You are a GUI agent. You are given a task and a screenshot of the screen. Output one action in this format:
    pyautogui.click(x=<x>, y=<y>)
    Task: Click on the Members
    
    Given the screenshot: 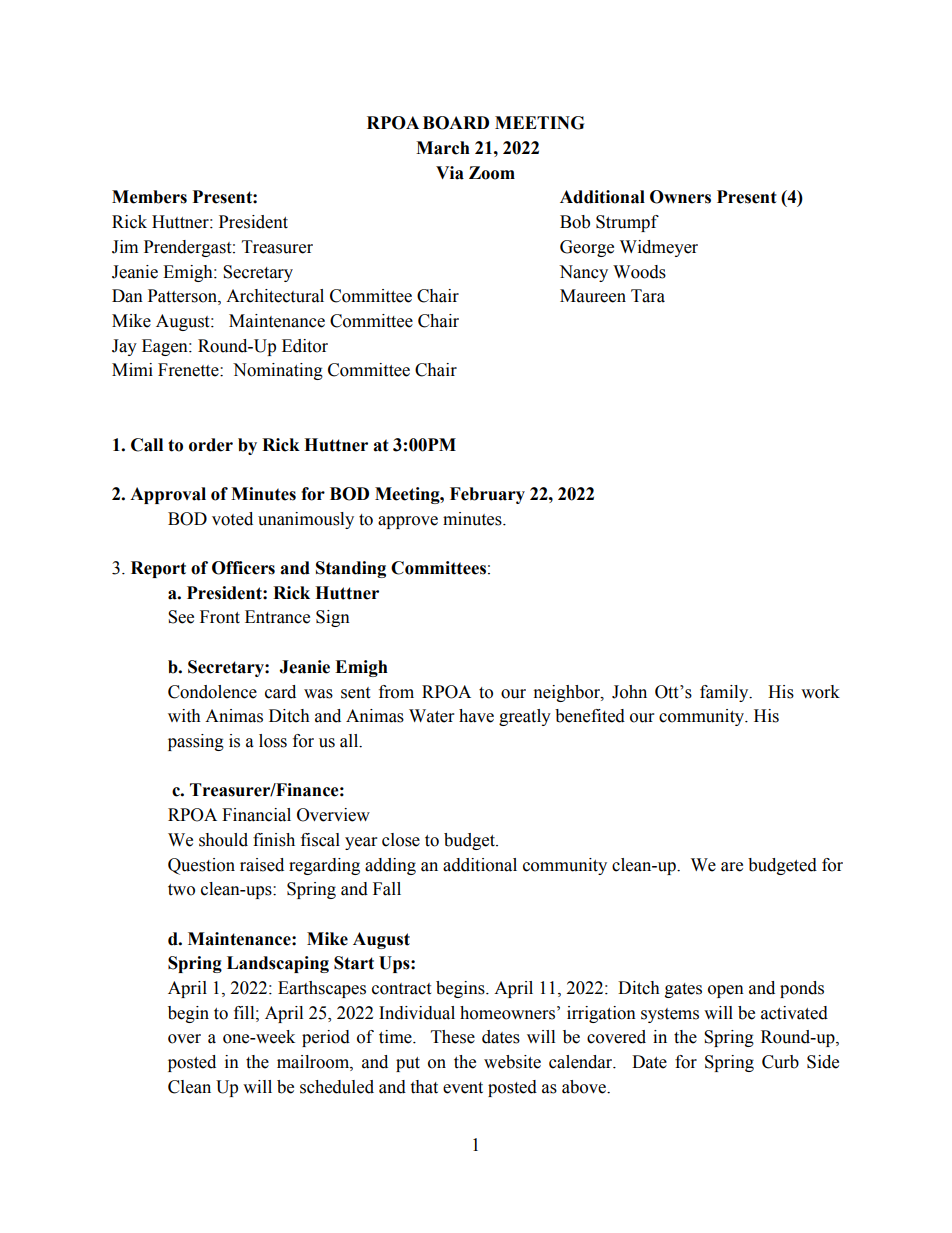 What is the action you would take?
    pyautogui.click(x=149, y=197)
